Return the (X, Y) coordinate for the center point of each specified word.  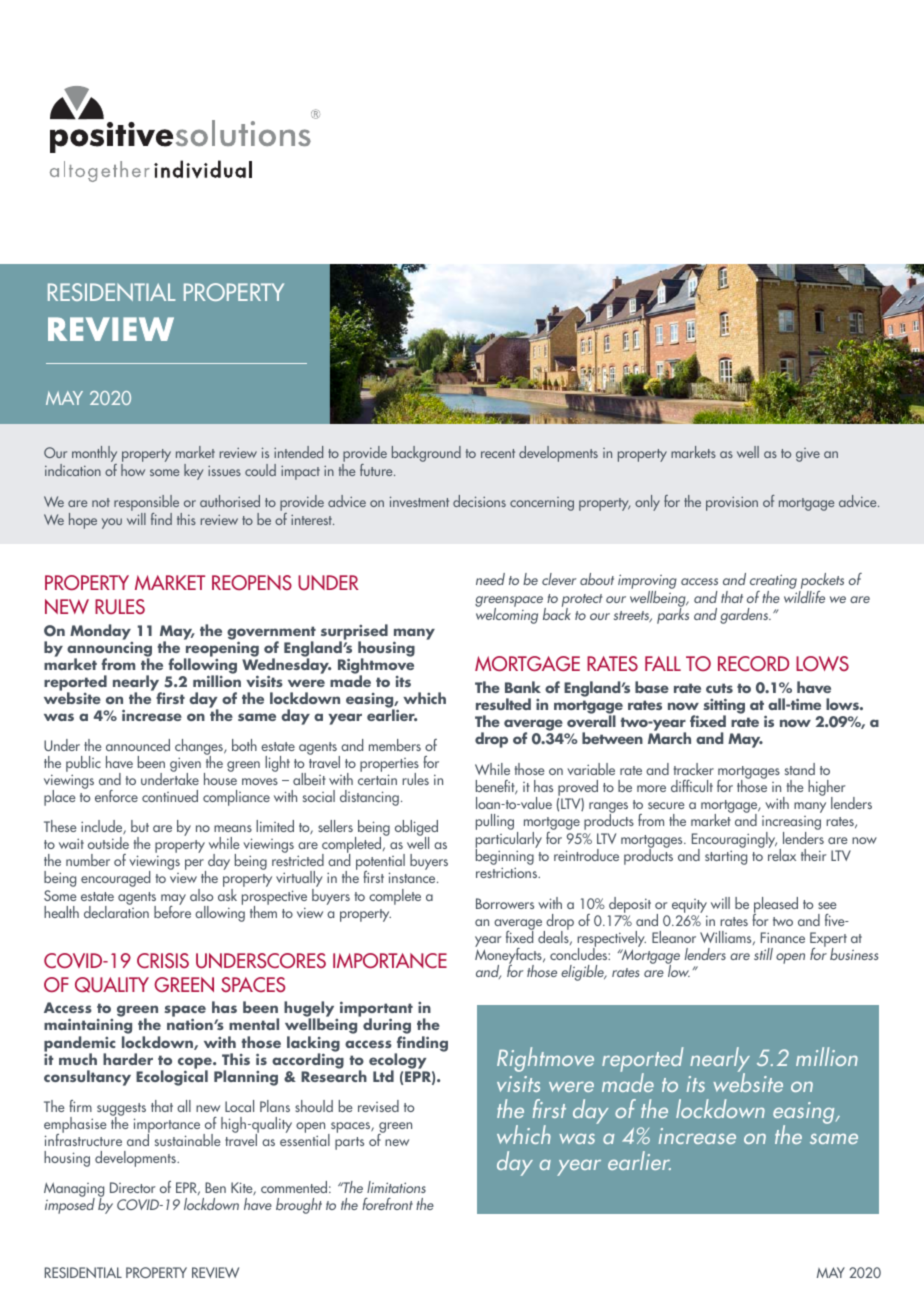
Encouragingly (734, 841)
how (133, 470)
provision (732, 504)
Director (132, 1187)
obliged (416, 829)
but (140, 826)
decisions (479, 501)
